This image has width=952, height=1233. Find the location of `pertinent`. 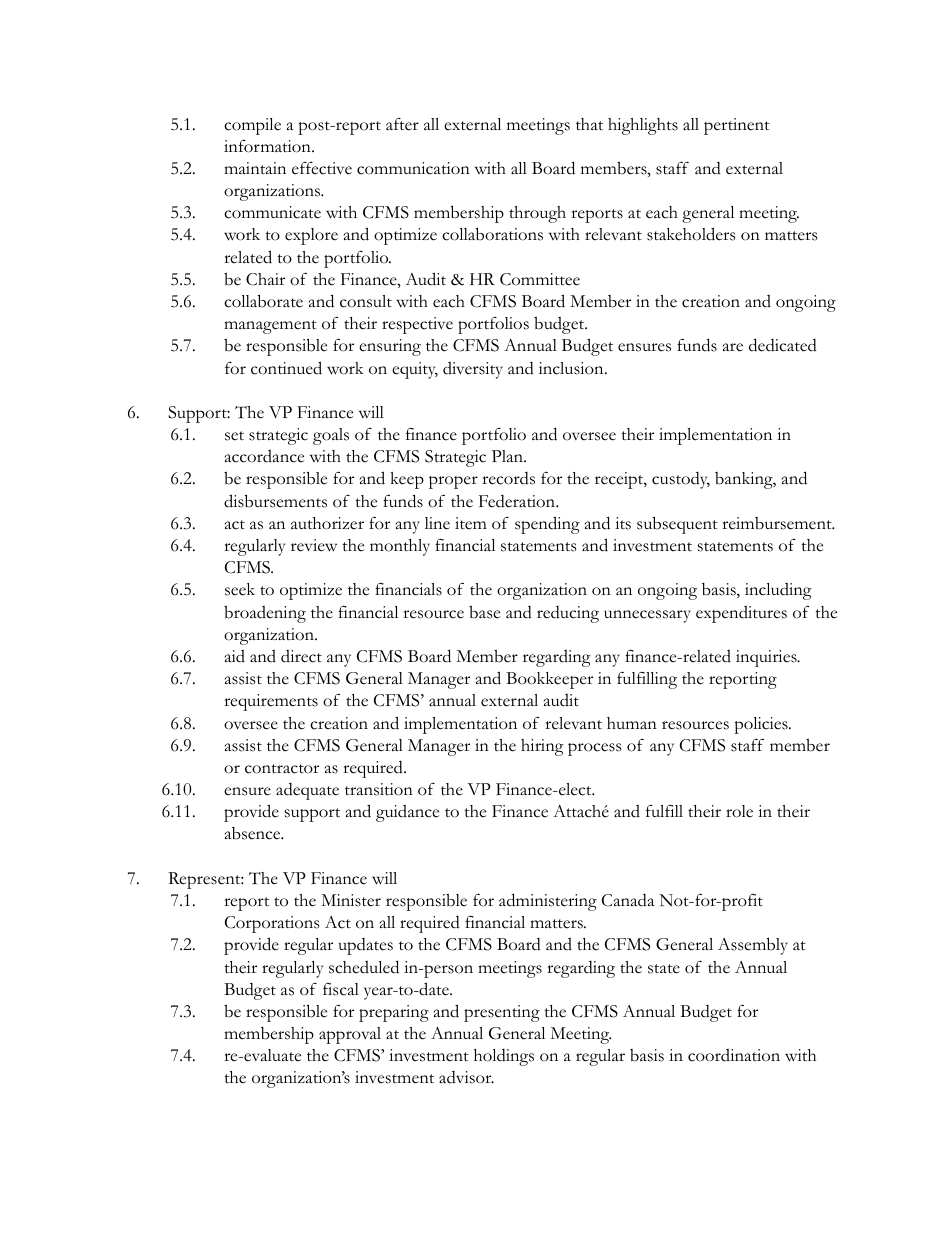

pertinent is located at coordinates (737, 126).
